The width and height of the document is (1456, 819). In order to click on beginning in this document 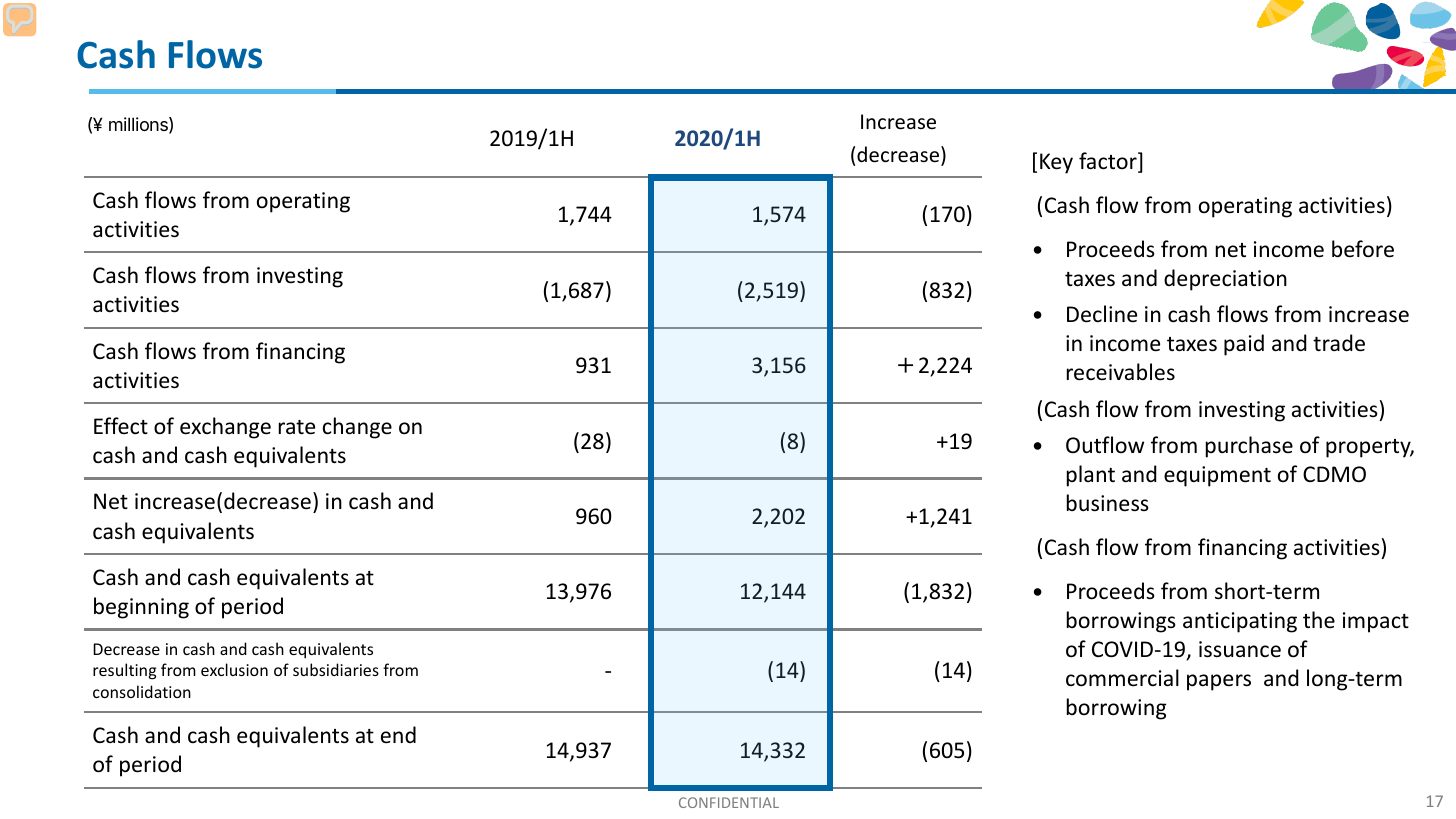, I will do `click(141, 608)`.
